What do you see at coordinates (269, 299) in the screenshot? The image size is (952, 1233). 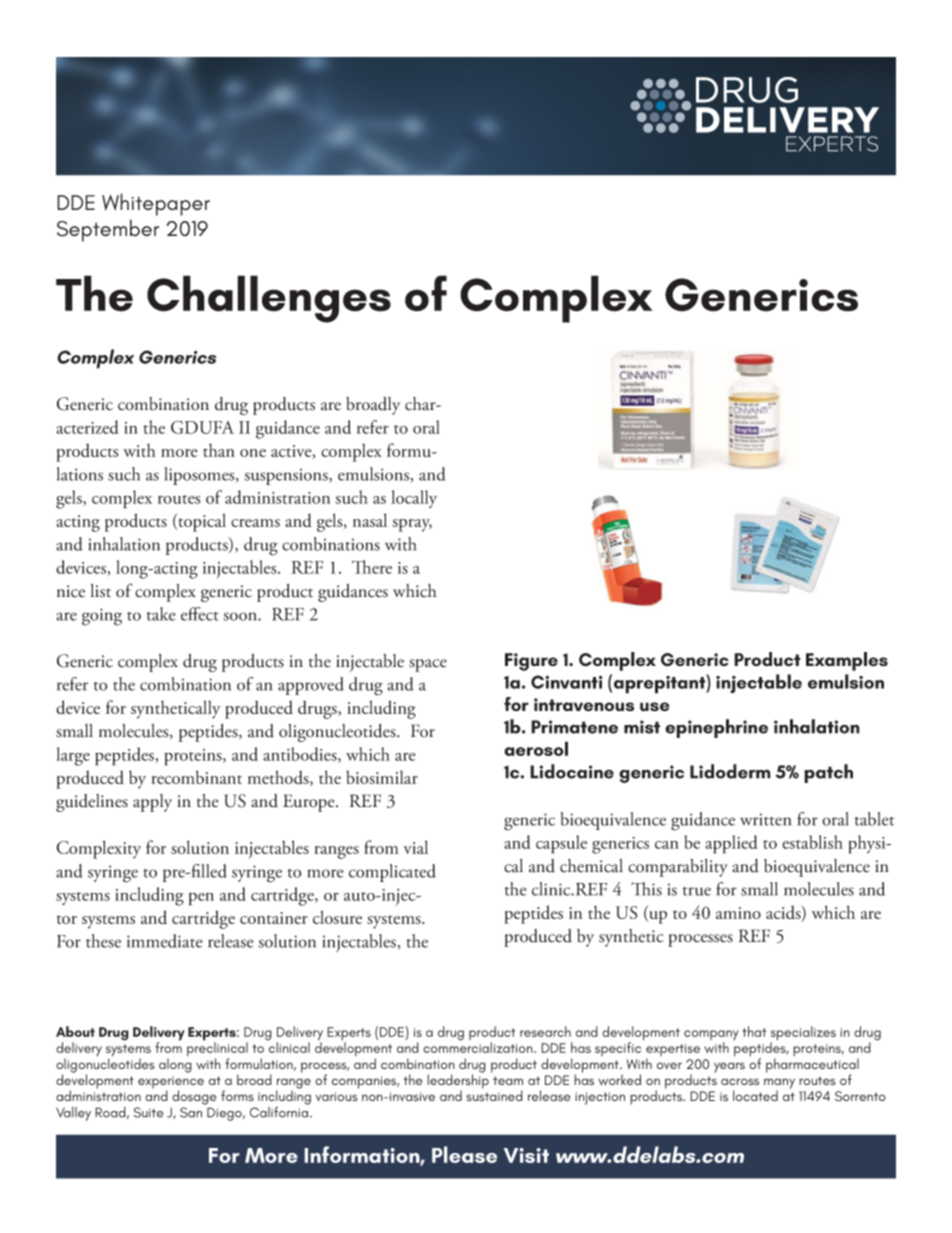 I see `Challenges` at bounding box center [269, 299].
